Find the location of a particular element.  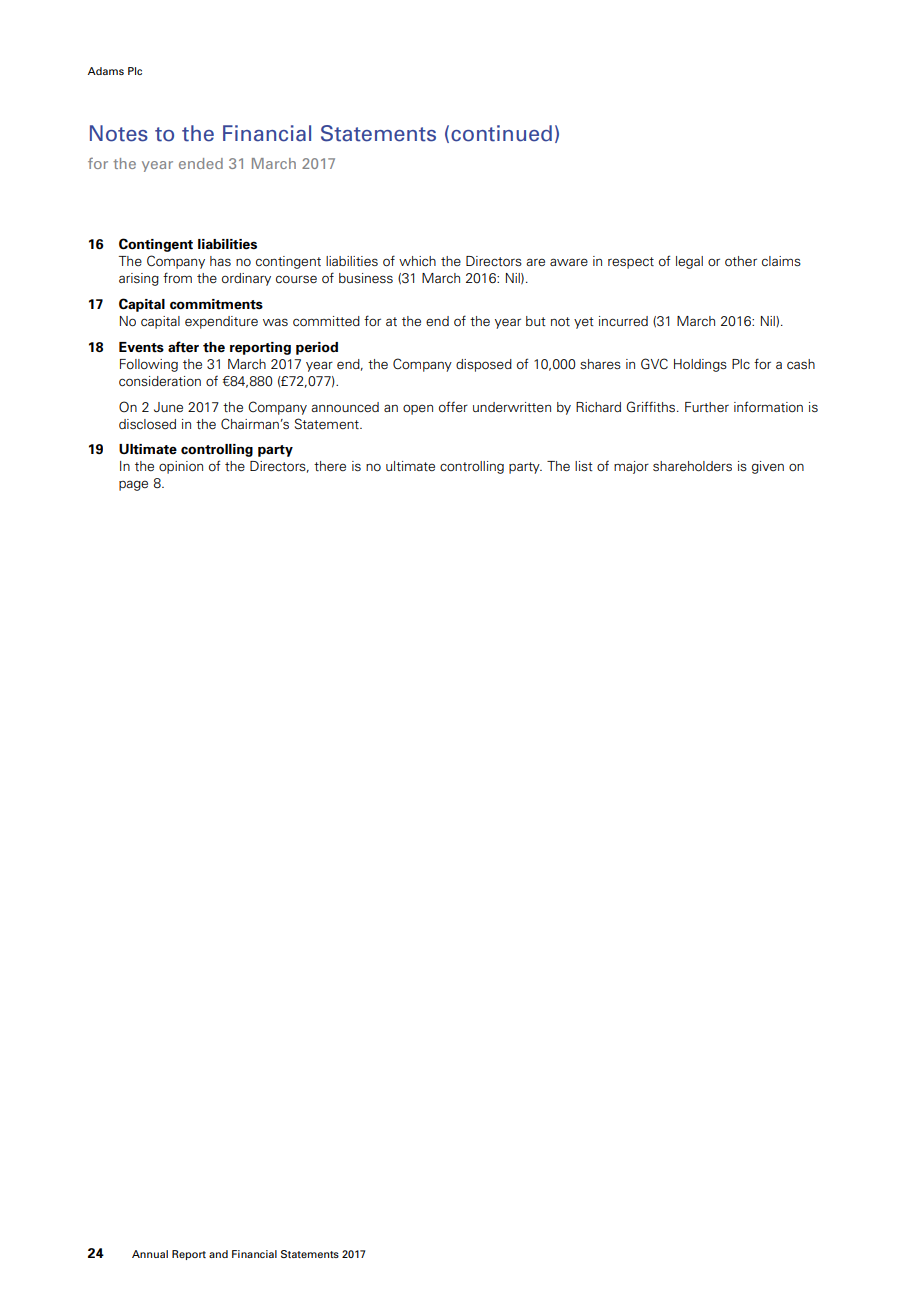

continued is located at coordinates (501, 133).
